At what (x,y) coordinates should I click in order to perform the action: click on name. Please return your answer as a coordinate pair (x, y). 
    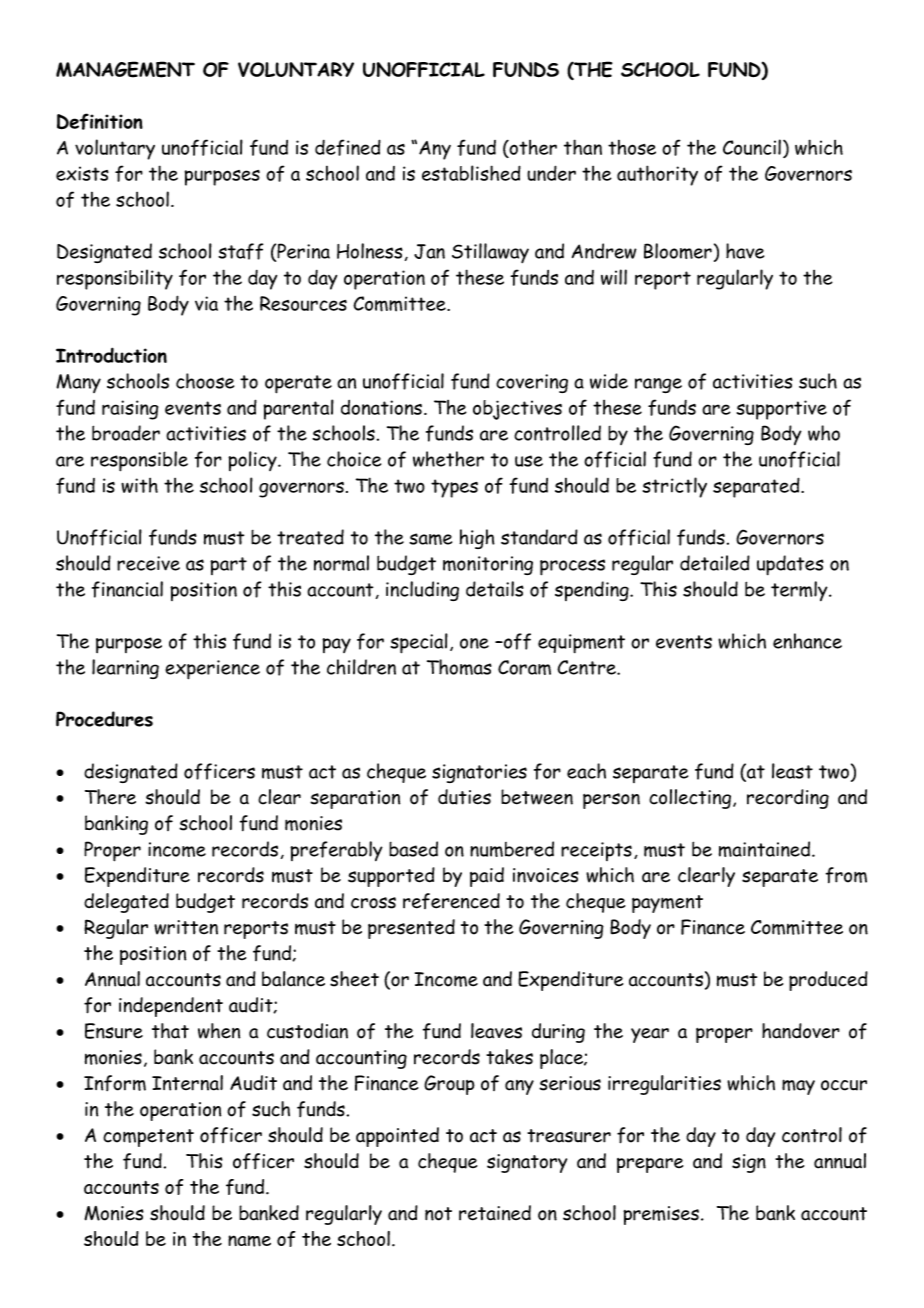
    Looking at the image, I should click on (249, 1241).
